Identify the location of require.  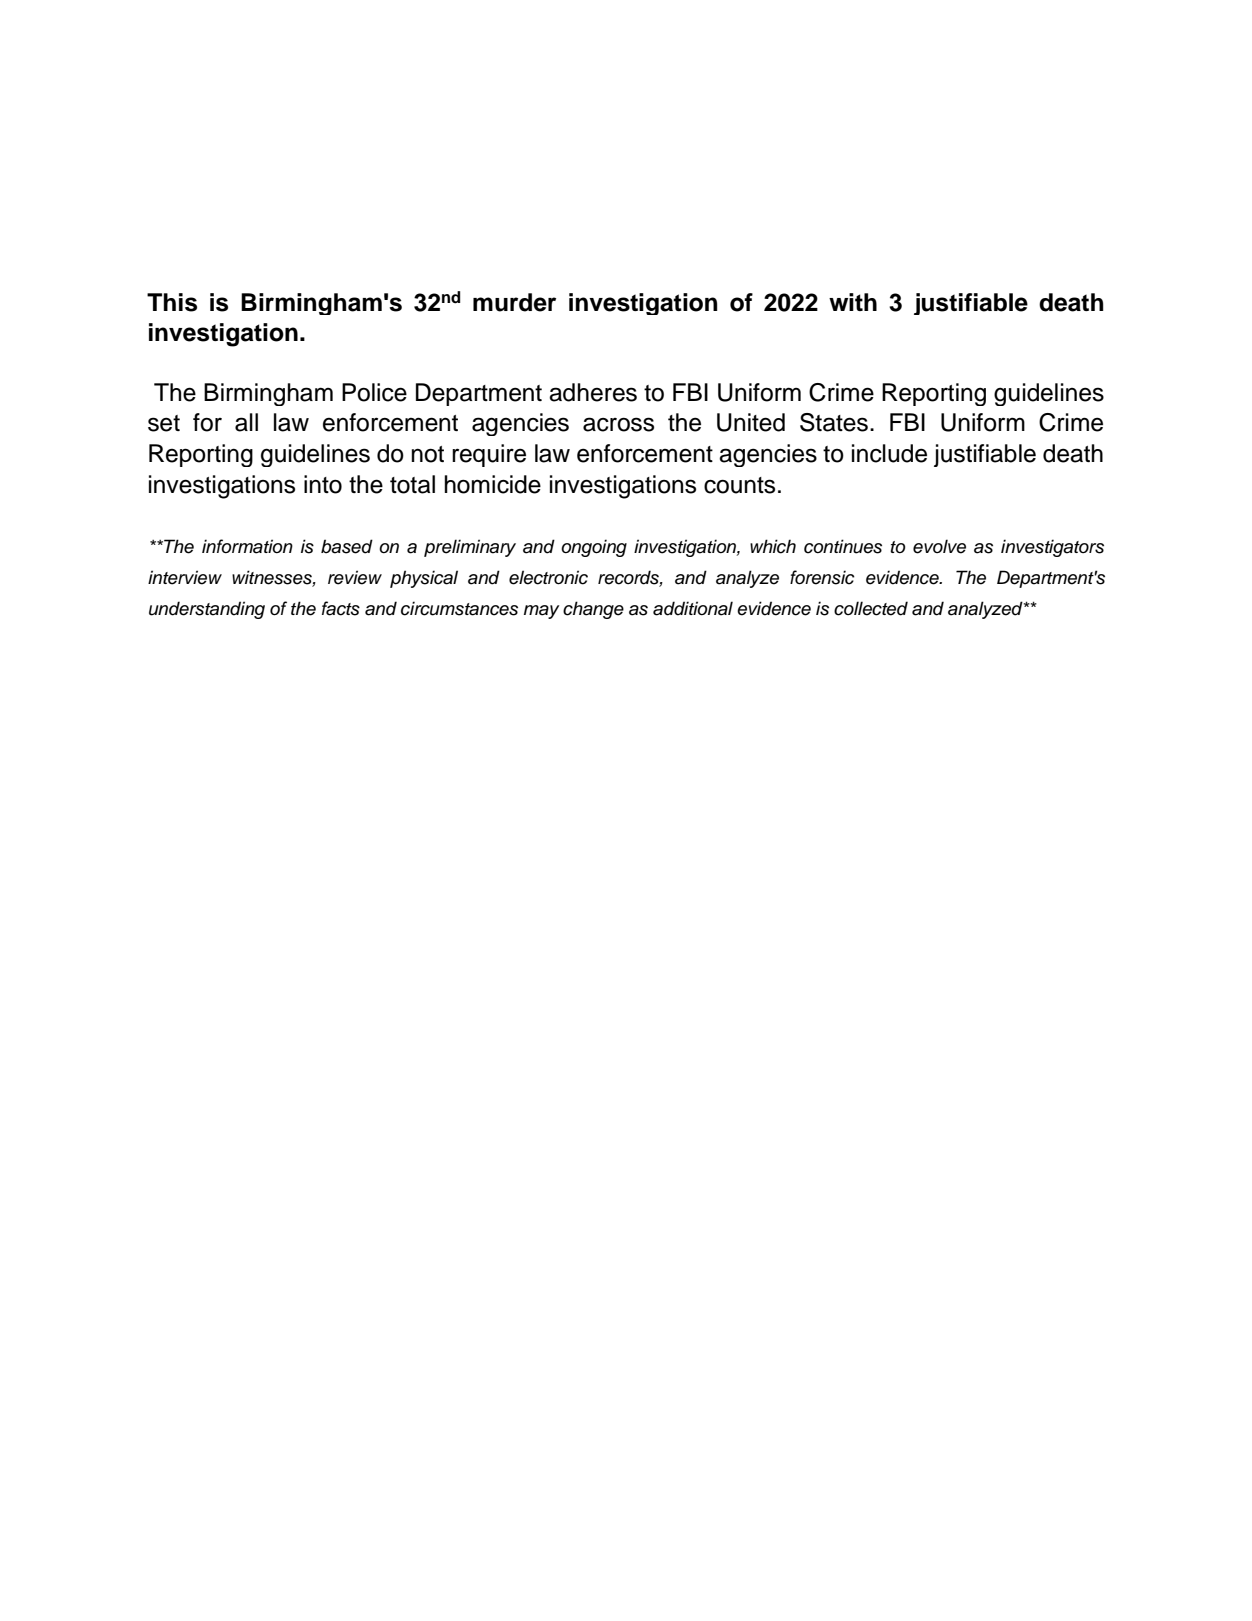
(489, 455).
